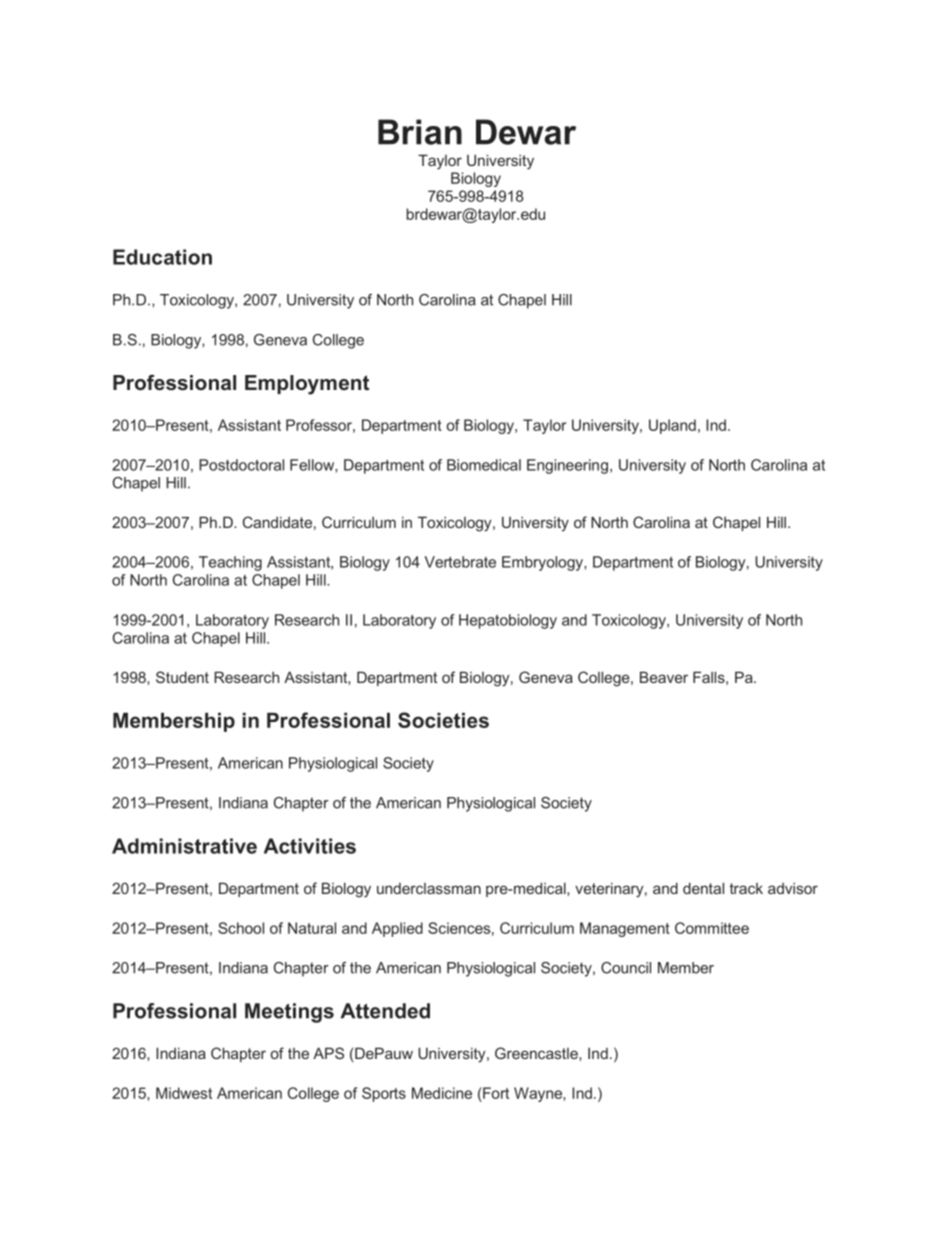 The height and width of the page is (1233, 952). I want to click on Postdoctoral, so click(241, 465).
